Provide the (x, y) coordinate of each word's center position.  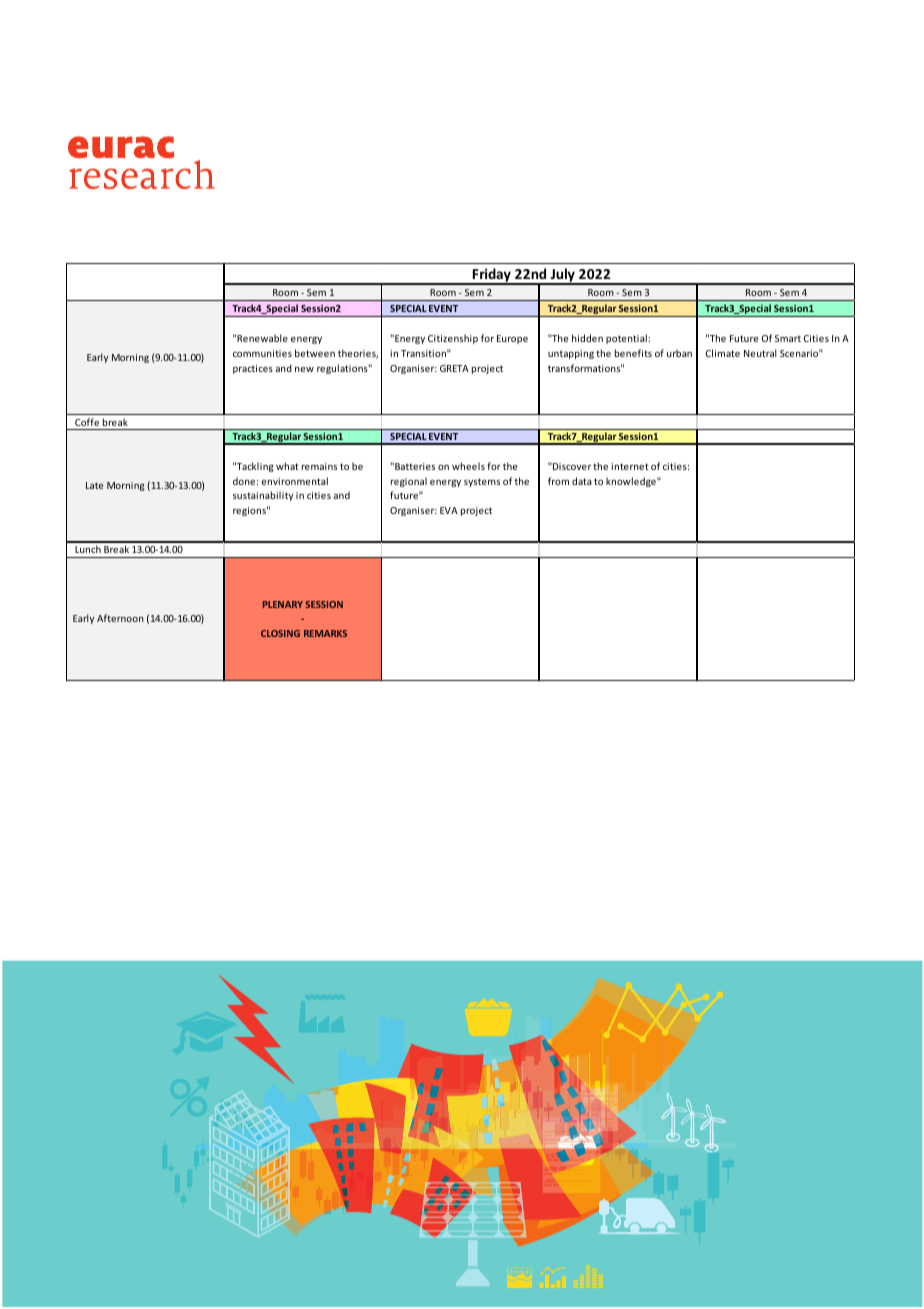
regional (409, 482)
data (582, 481)
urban (679, 353)
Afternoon (120, 618)
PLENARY (283, 604)
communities (262, 353)
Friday (492, 276)
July (562, 276)
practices (253, 369)
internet (630, 466)
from (558, 481)
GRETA (454, 368)
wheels (468, 466)
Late (94, 485)
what (287, 466)
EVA (449, 510)
